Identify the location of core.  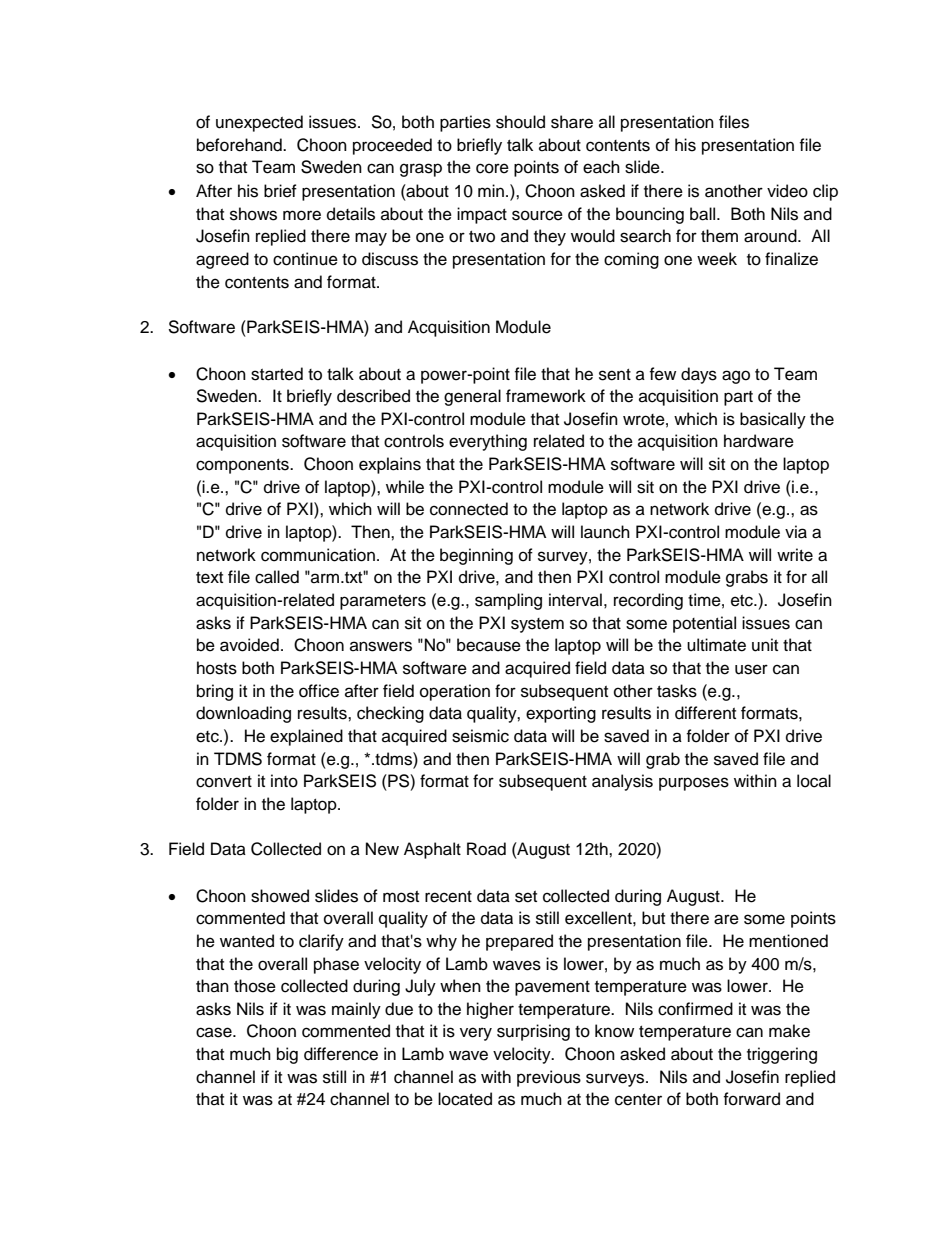
(492, 168).
